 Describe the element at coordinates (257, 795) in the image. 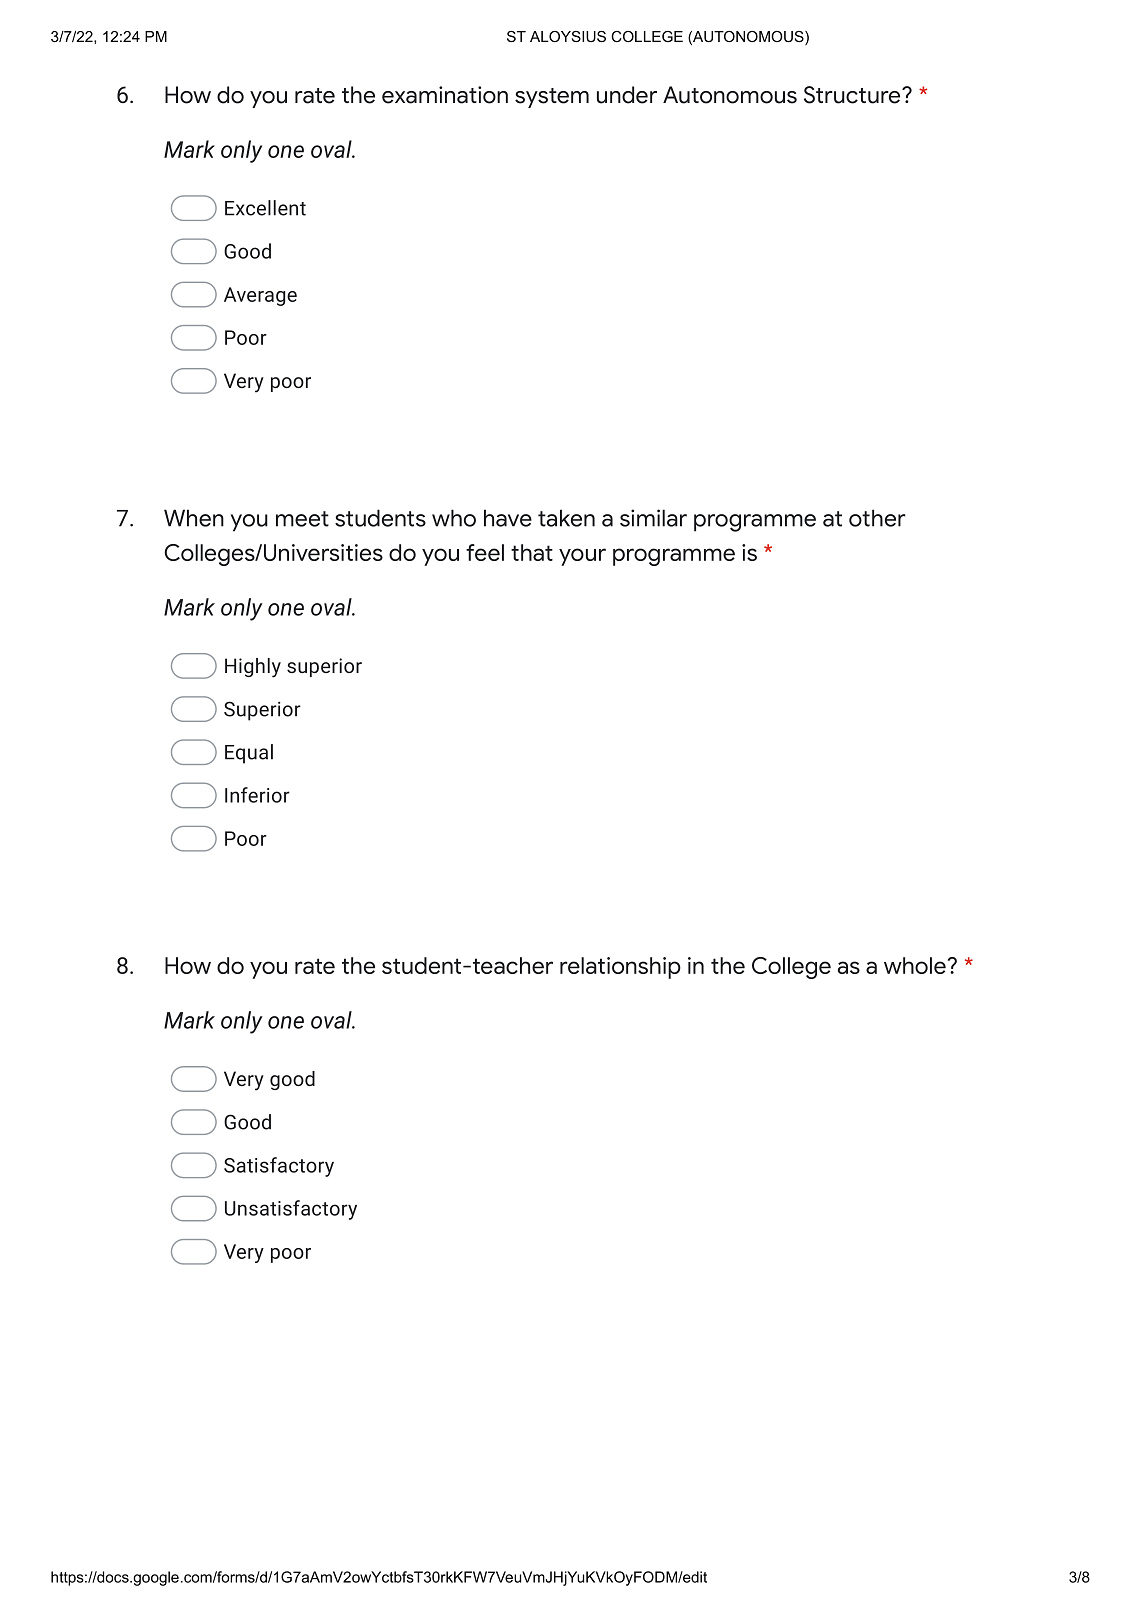

I see `Inferior` at that location.
